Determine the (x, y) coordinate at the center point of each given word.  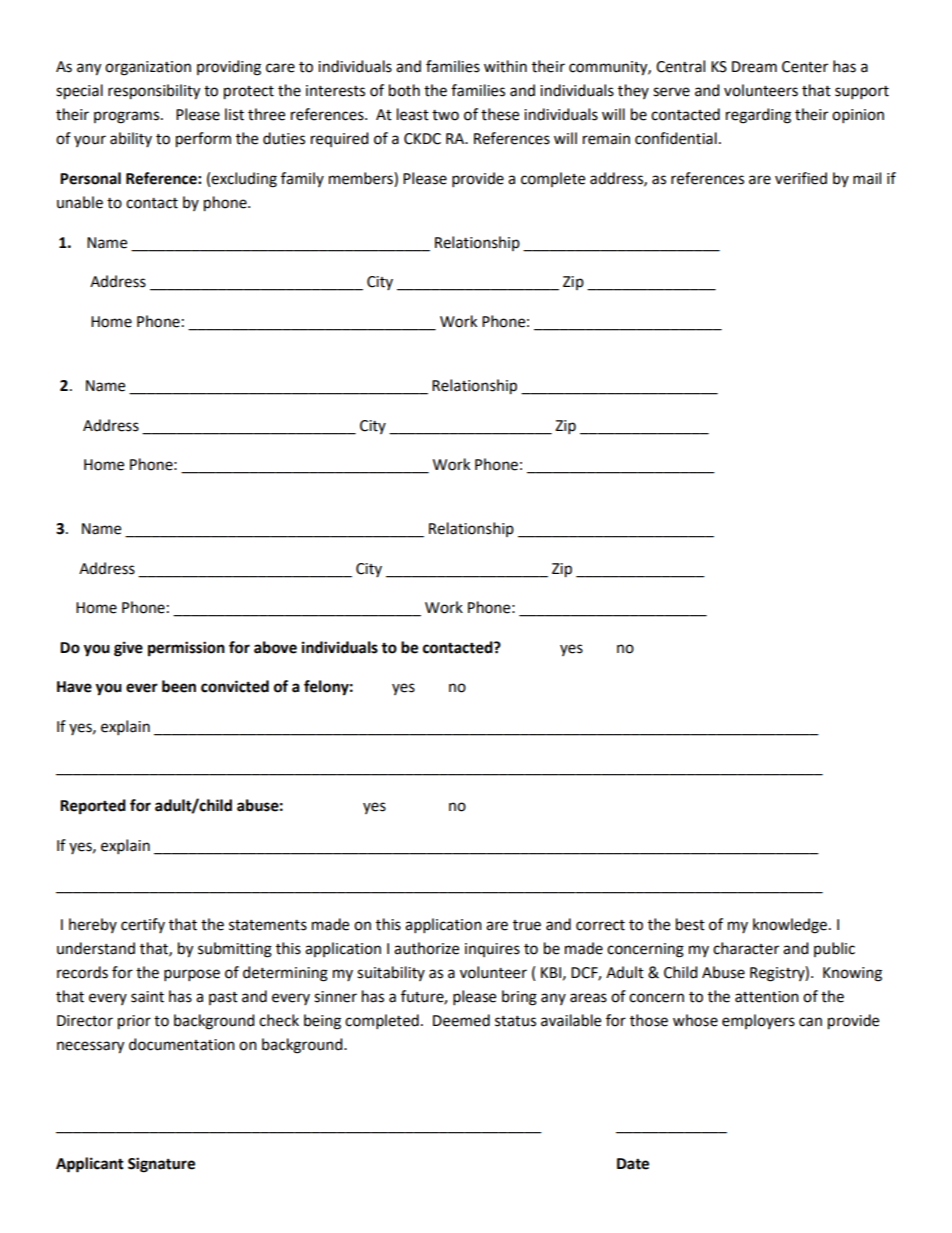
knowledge (791, 926)
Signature (161, 1165)
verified (801, 178)
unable (80, 202)
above (275, 647)
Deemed (461, 1020)
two (445, 115)
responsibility (154, 92)
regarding (758, 116)
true (527, 925)
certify (143, 925)
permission (186, 649)
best (690, 924)
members (362, 179)
